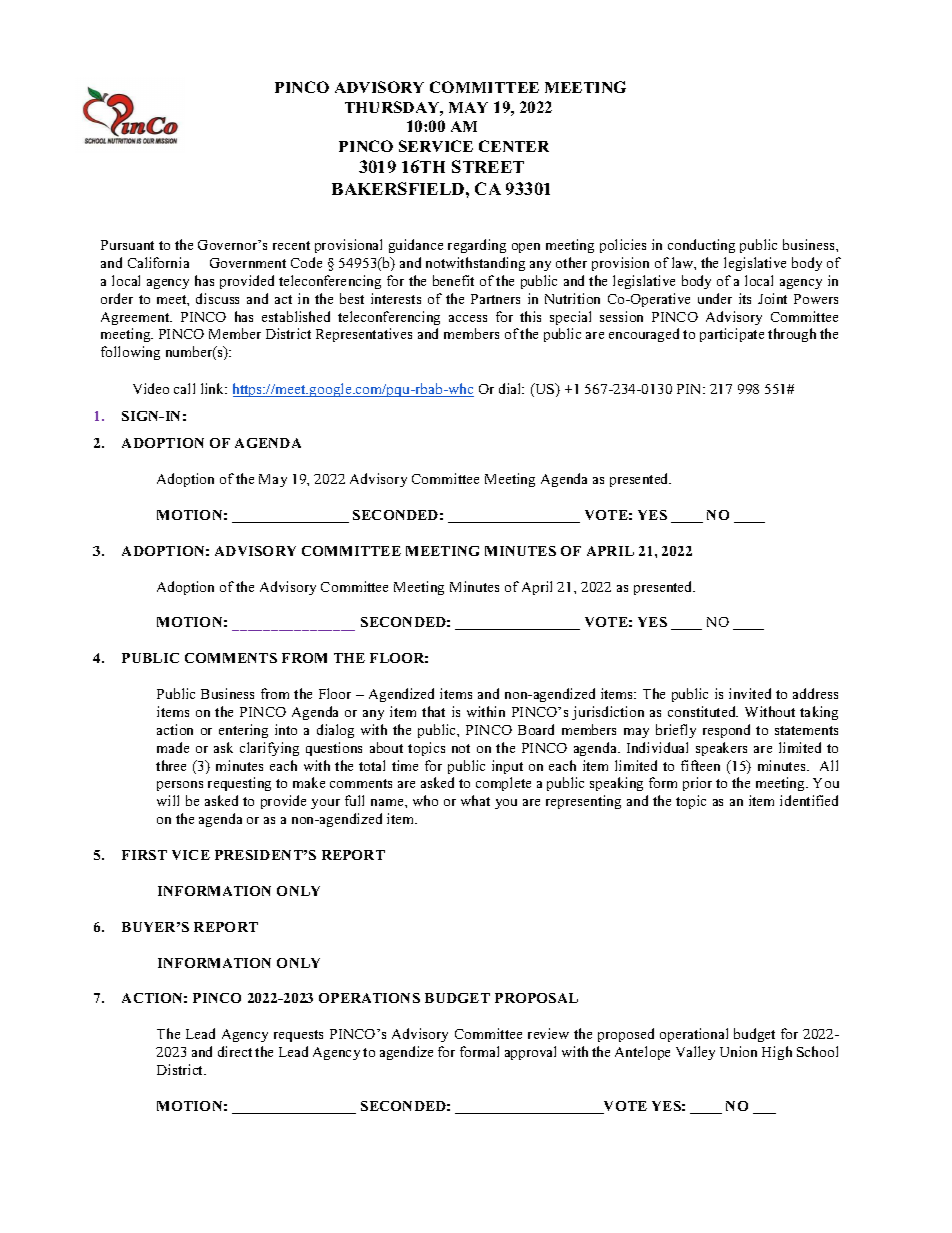 The height and width of the image is (1233, 952). I want to click on STREET, so click(488, 166).
